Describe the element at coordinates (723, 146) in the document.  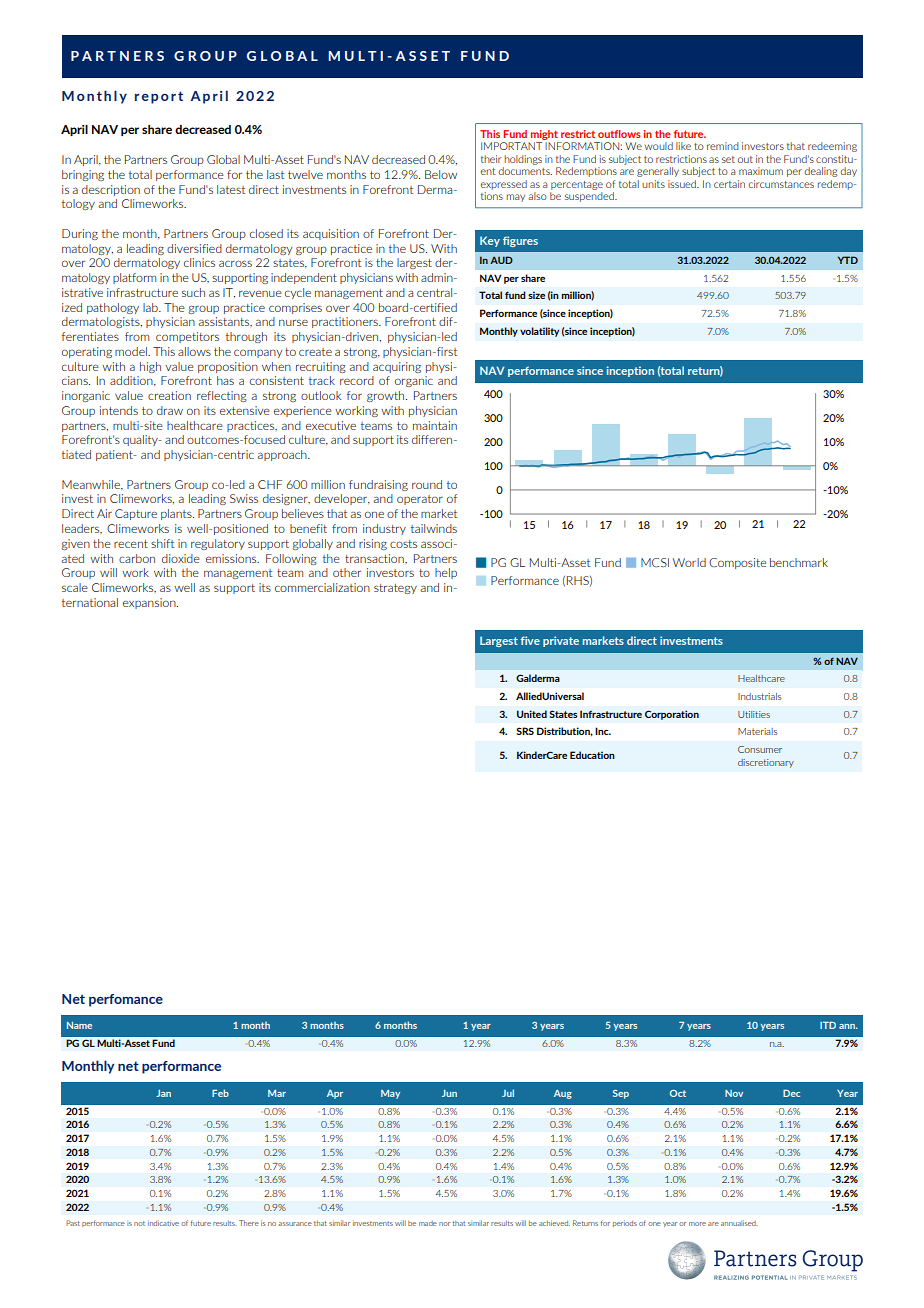
I see `remind` at that location.
